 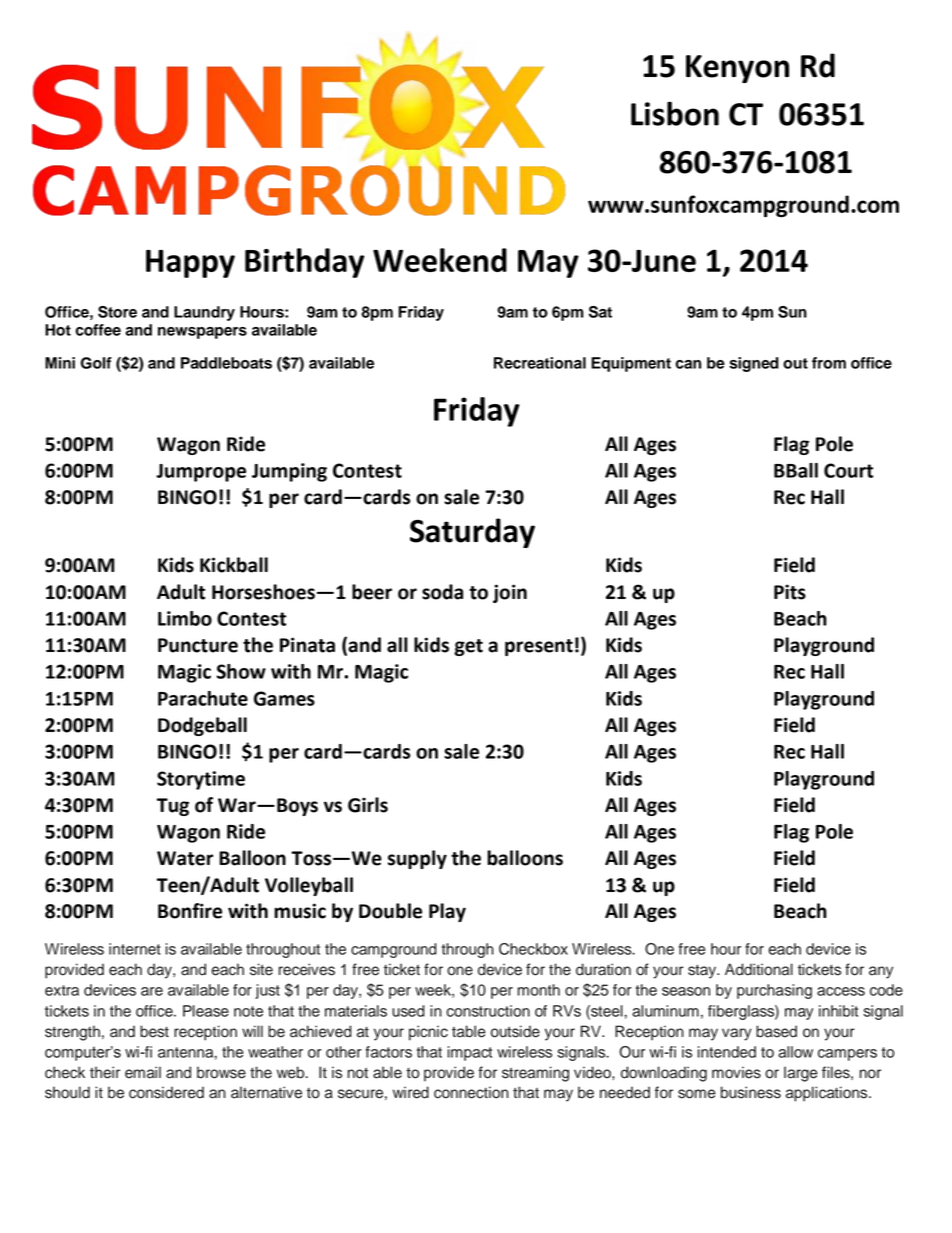 What do you see at coordinates (190, 264) in the page?
I see `Happy` at bounding box center [190, 264].
